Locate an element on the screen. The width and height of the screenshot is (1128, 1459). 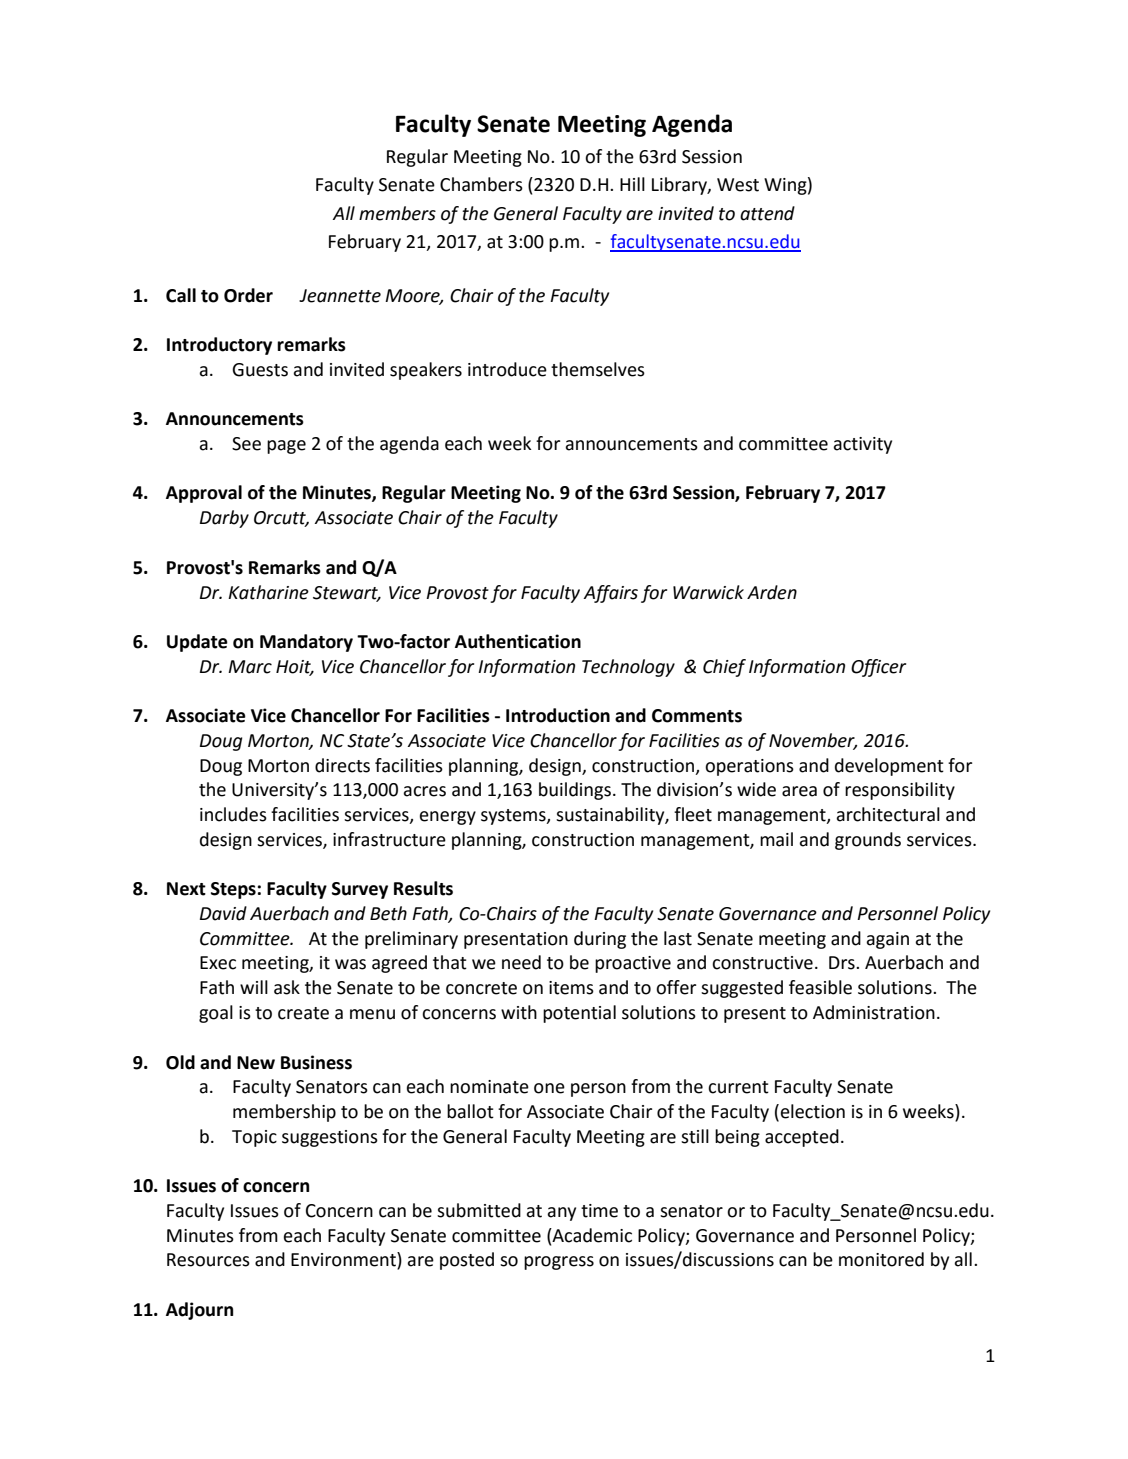
Chambers is located at coordinates (481, 184).
